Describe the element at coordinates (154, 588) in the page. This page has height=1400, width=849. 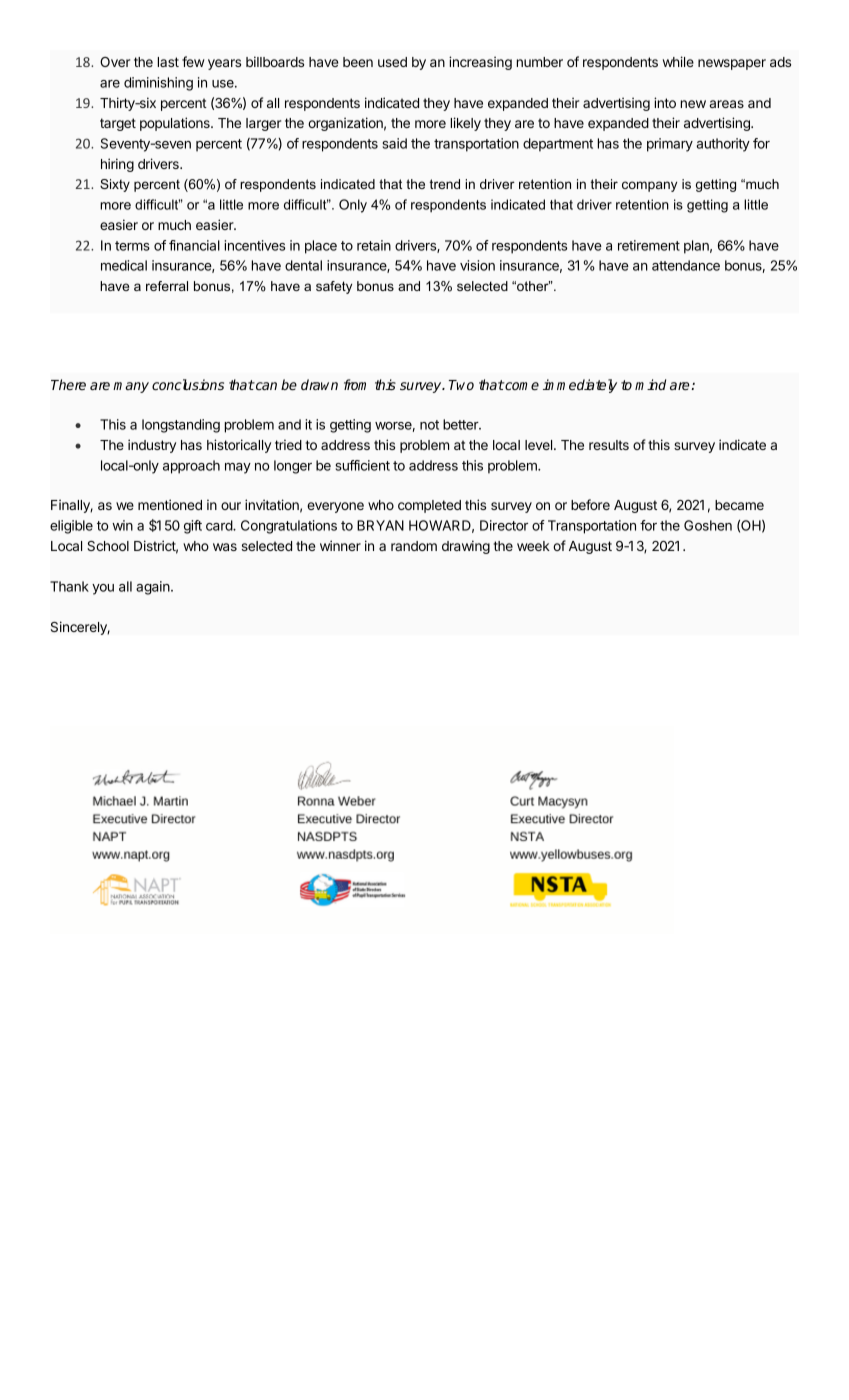
I see `again` at that location.
